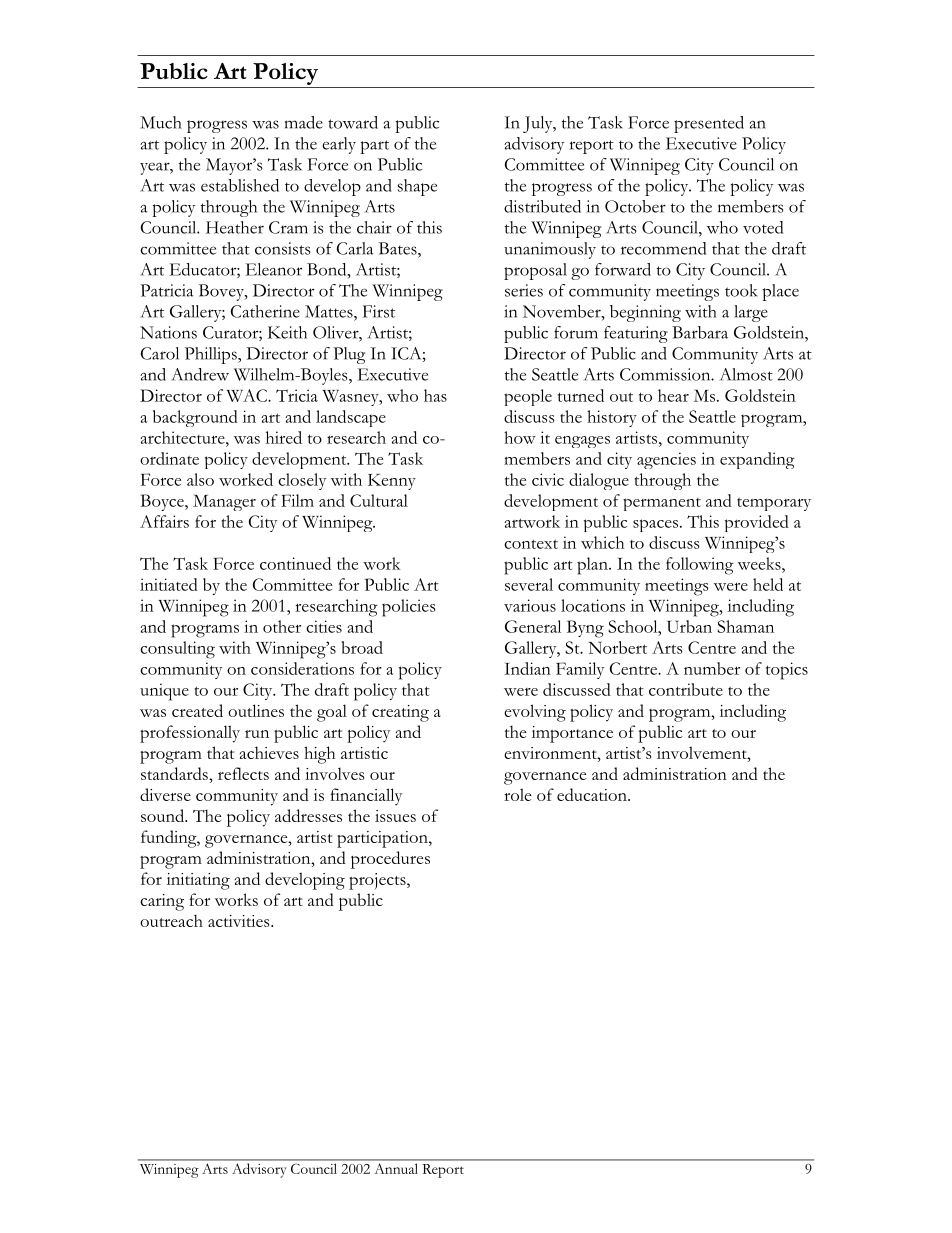 The image size is (952, 1233). I want to click on shape, so click(417, 187).
